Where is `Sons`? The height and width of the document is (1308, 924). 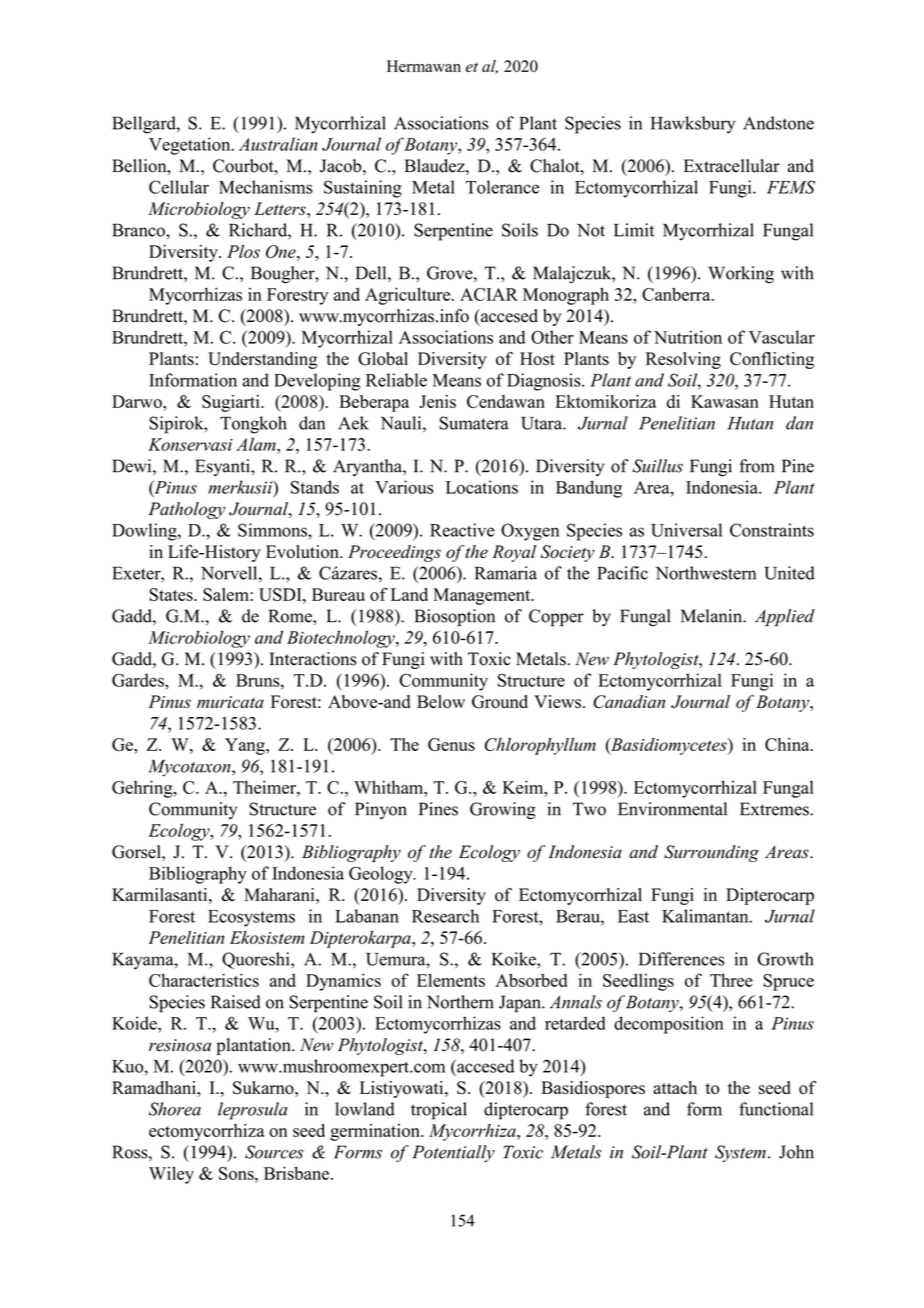 Sons is located at coordinates (237, 1173).
